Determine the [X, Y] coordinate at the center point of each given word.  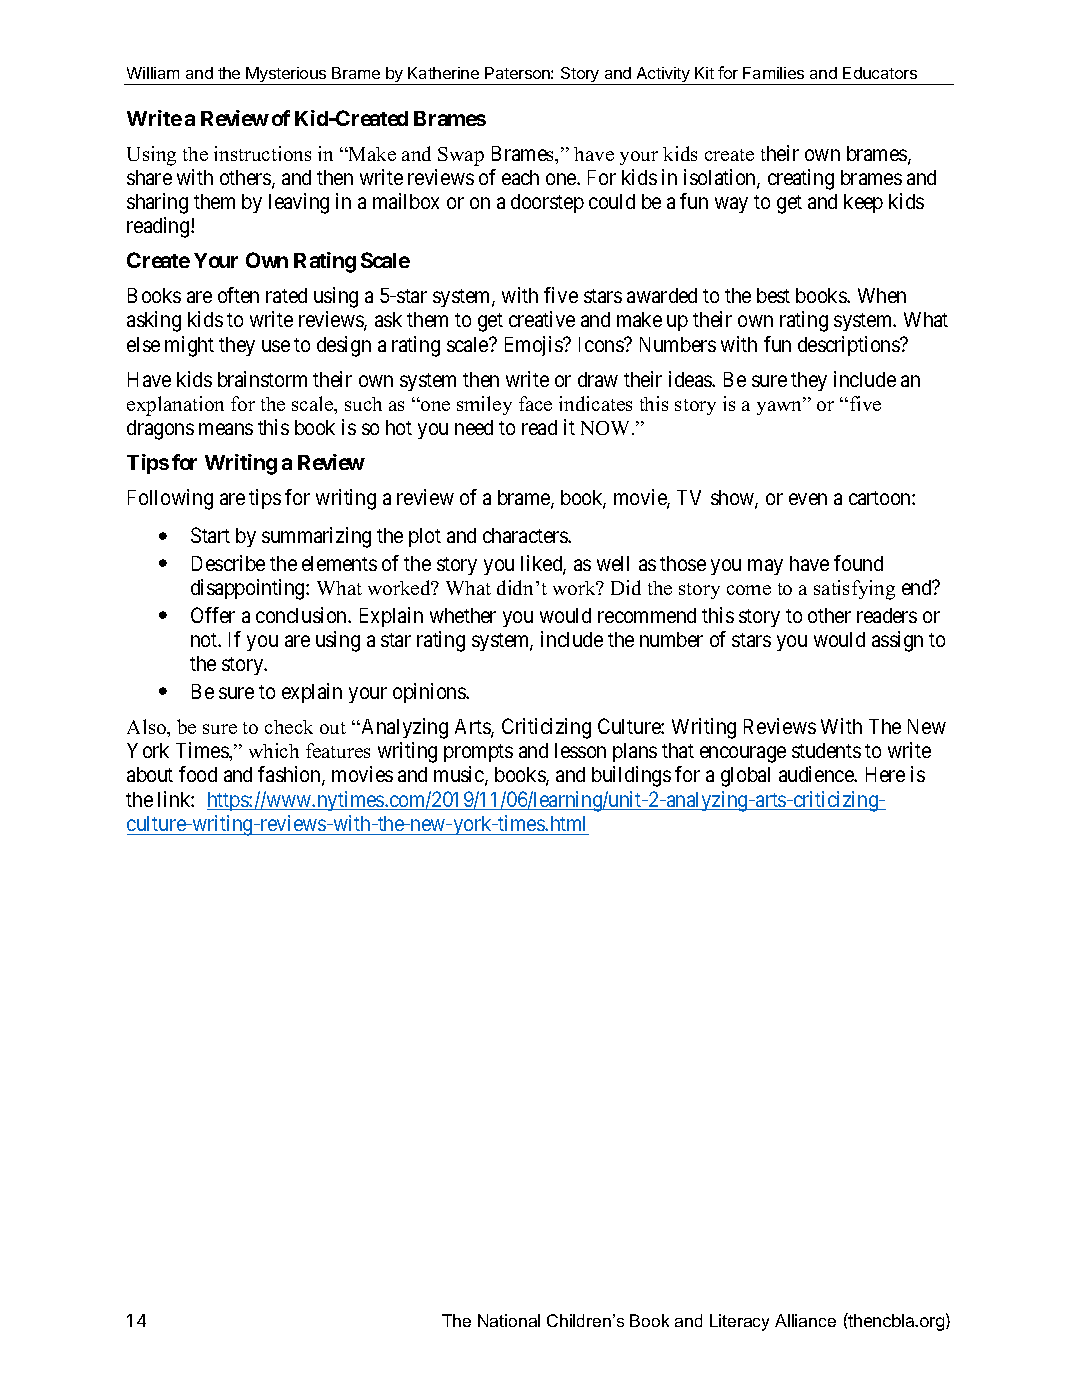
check [289, 727]
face [535, 403]
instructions [262, 153]
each [520, 177]
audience [817, 774]
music [460, 775]
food [198, 774]
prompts [478, 753]
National [509, 1320]
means [226, 429]
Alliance [805, 1320]
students [826, 750]
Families [773, 73]
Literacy [739, 1322]
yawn [781, 407]
